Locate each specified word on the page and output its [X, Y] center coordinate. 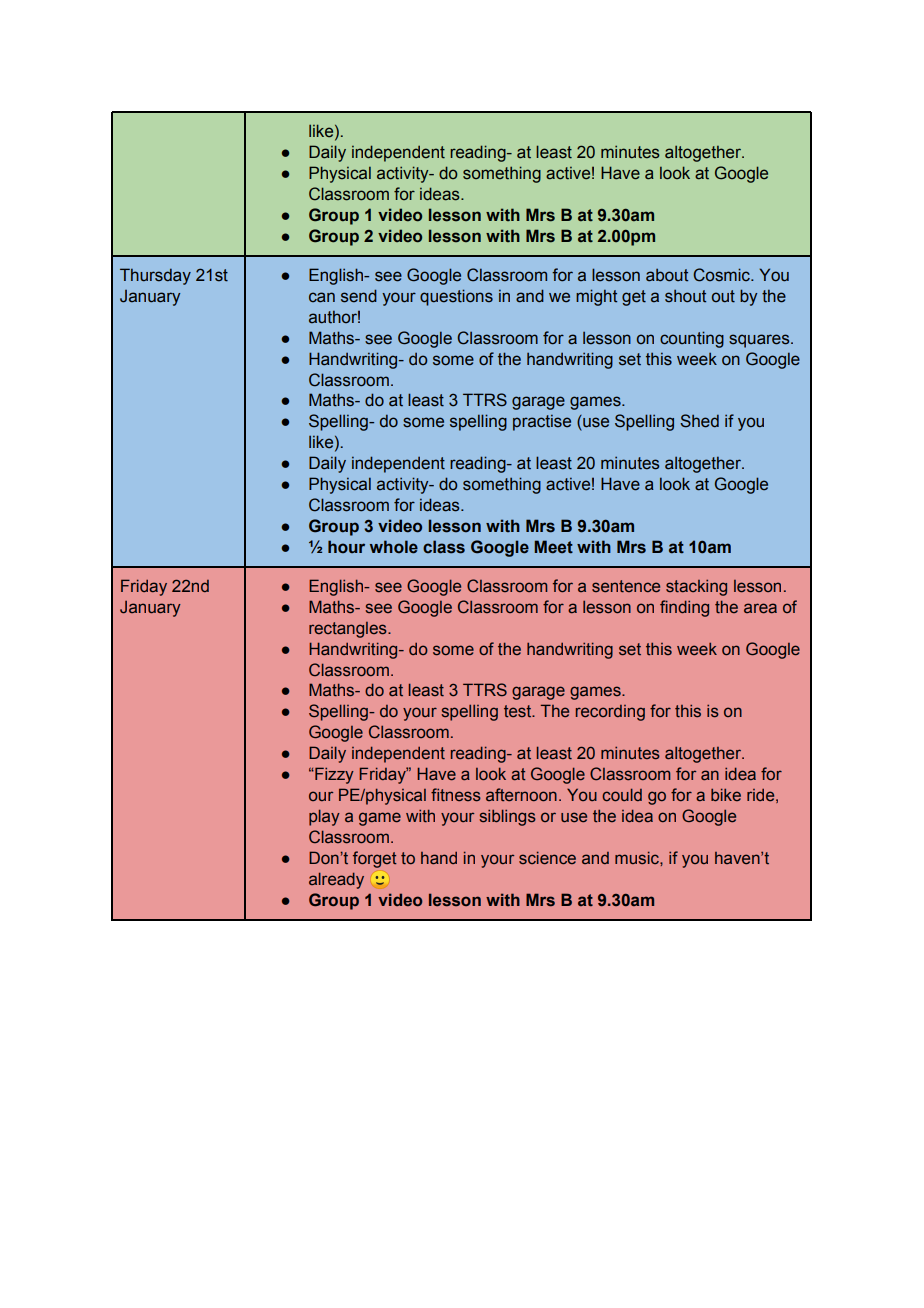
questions [456, 297]
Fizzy [333, 775]
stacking [696, 588]
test [519, 711]
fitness [456, 795]
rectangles [349, 630]
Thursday [155, 276]
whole [394, 547]
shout [685, 296]
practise [542, 422]
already [336, 880]
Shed [699, 421]
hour [346, 546]
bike [726, 794]
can [322, 297]
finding [684, 608]
